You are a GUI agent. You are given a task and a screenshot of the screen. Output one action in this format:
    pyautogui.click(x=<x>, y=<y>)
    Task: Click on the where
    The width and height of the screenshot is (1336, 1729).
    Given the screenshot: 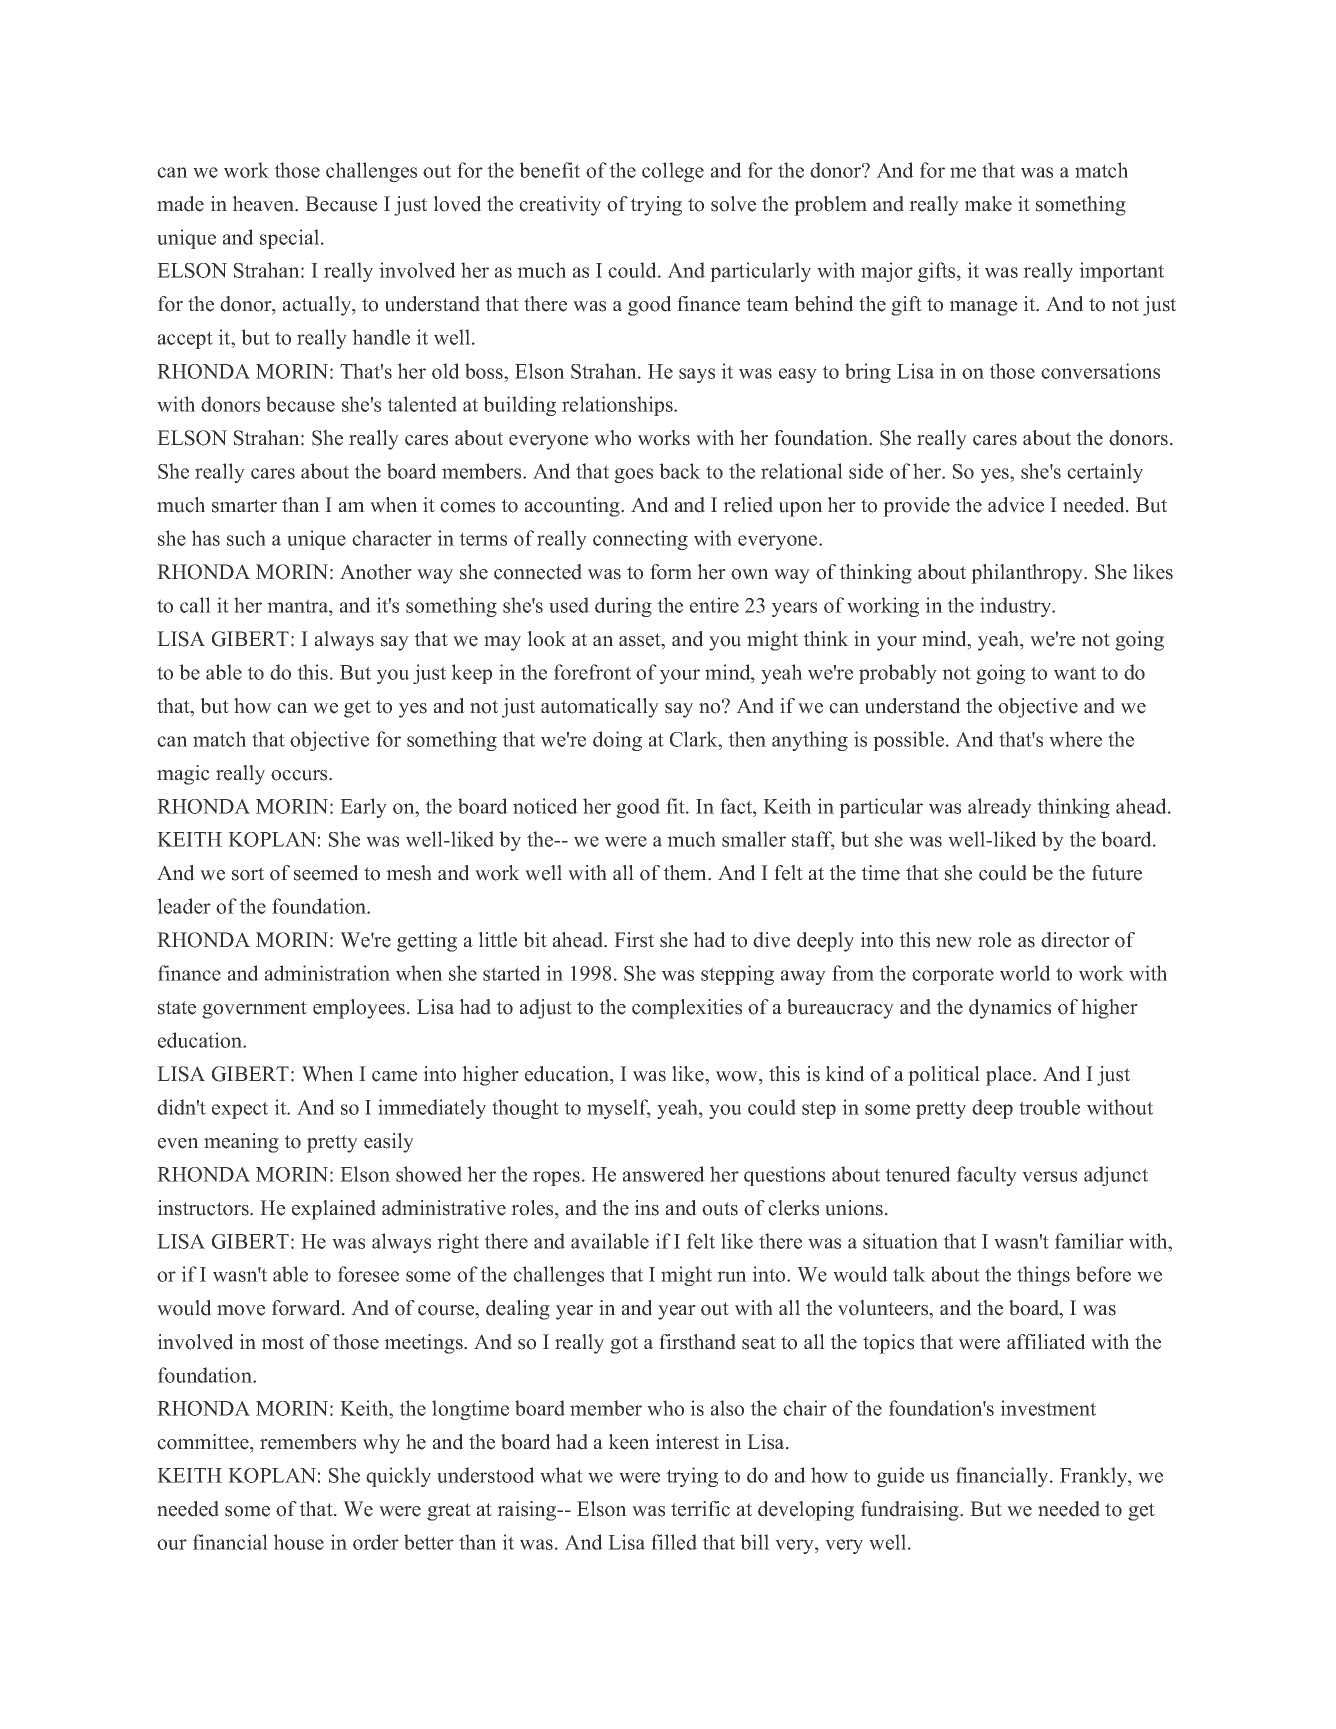 What is the action you would take?
    pyautogui.click(x=1075, y=739)
